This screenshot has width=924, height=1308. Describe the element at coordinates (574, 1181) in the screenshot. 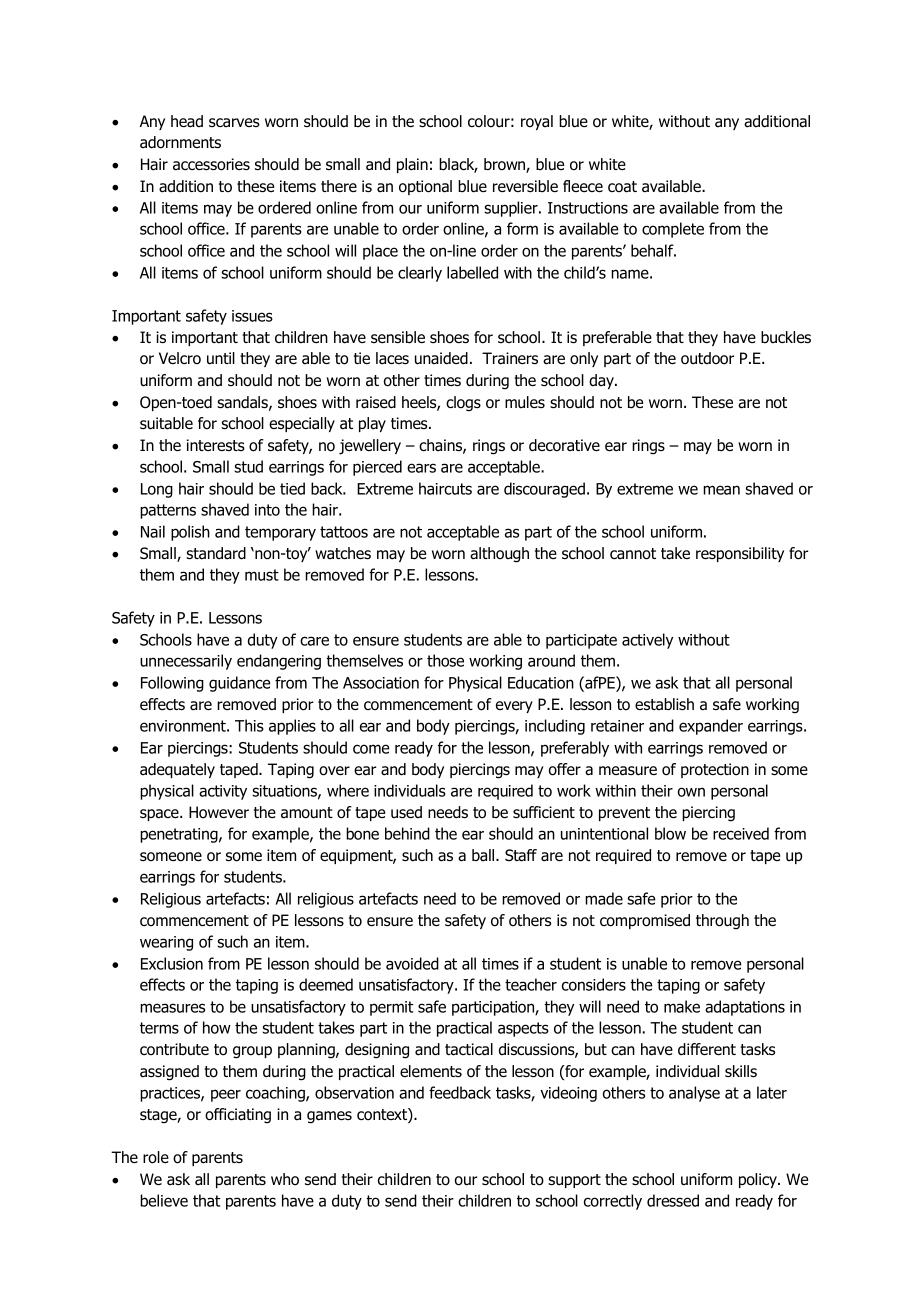

I see `support` at that location.
